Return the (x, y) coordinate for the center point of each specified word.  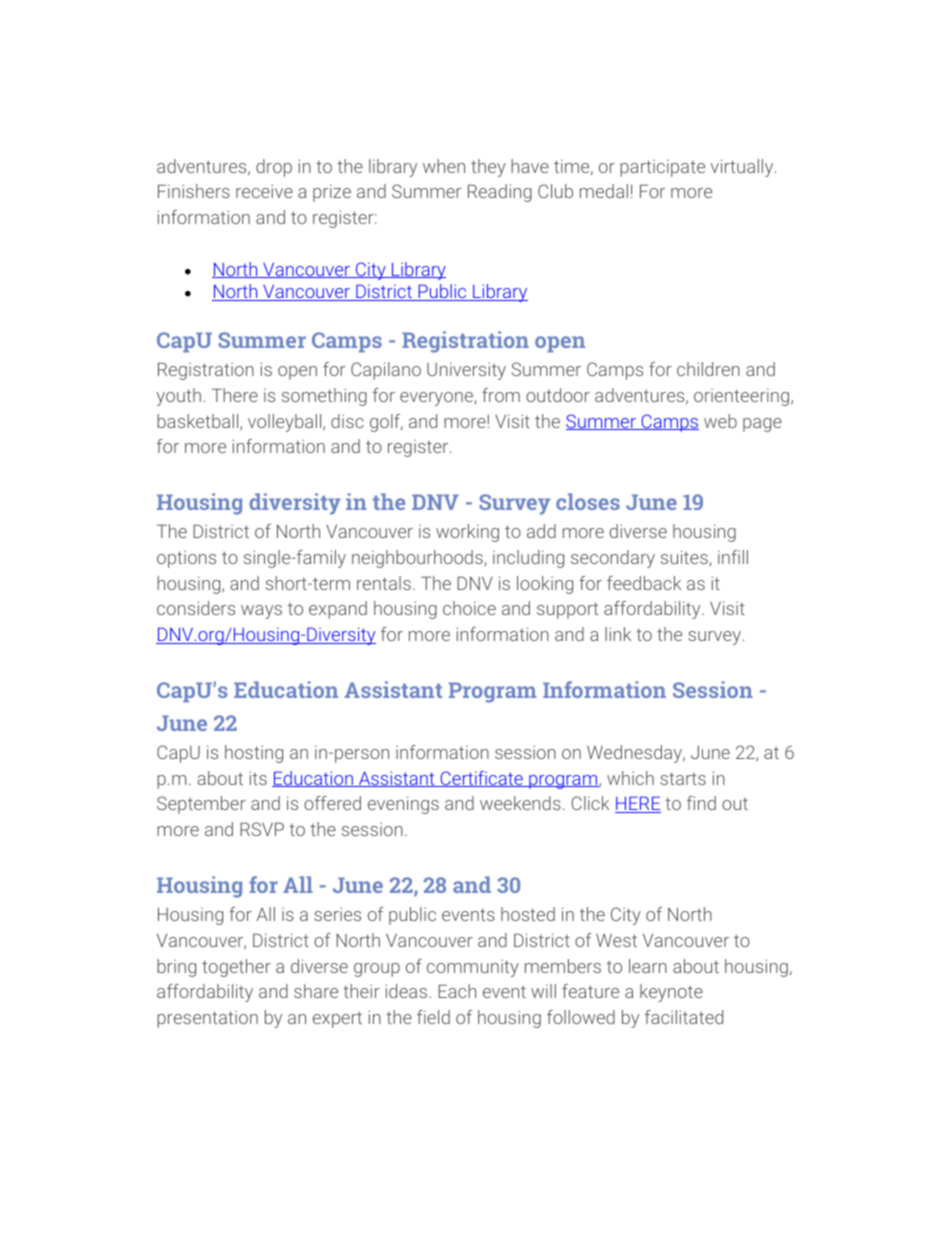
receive (264, 191)
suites (685, 558)
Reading (500, 193)
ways (261, 612)
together (236, 968)
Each (457, 991)
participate (662, 168)
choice (469, 608)
